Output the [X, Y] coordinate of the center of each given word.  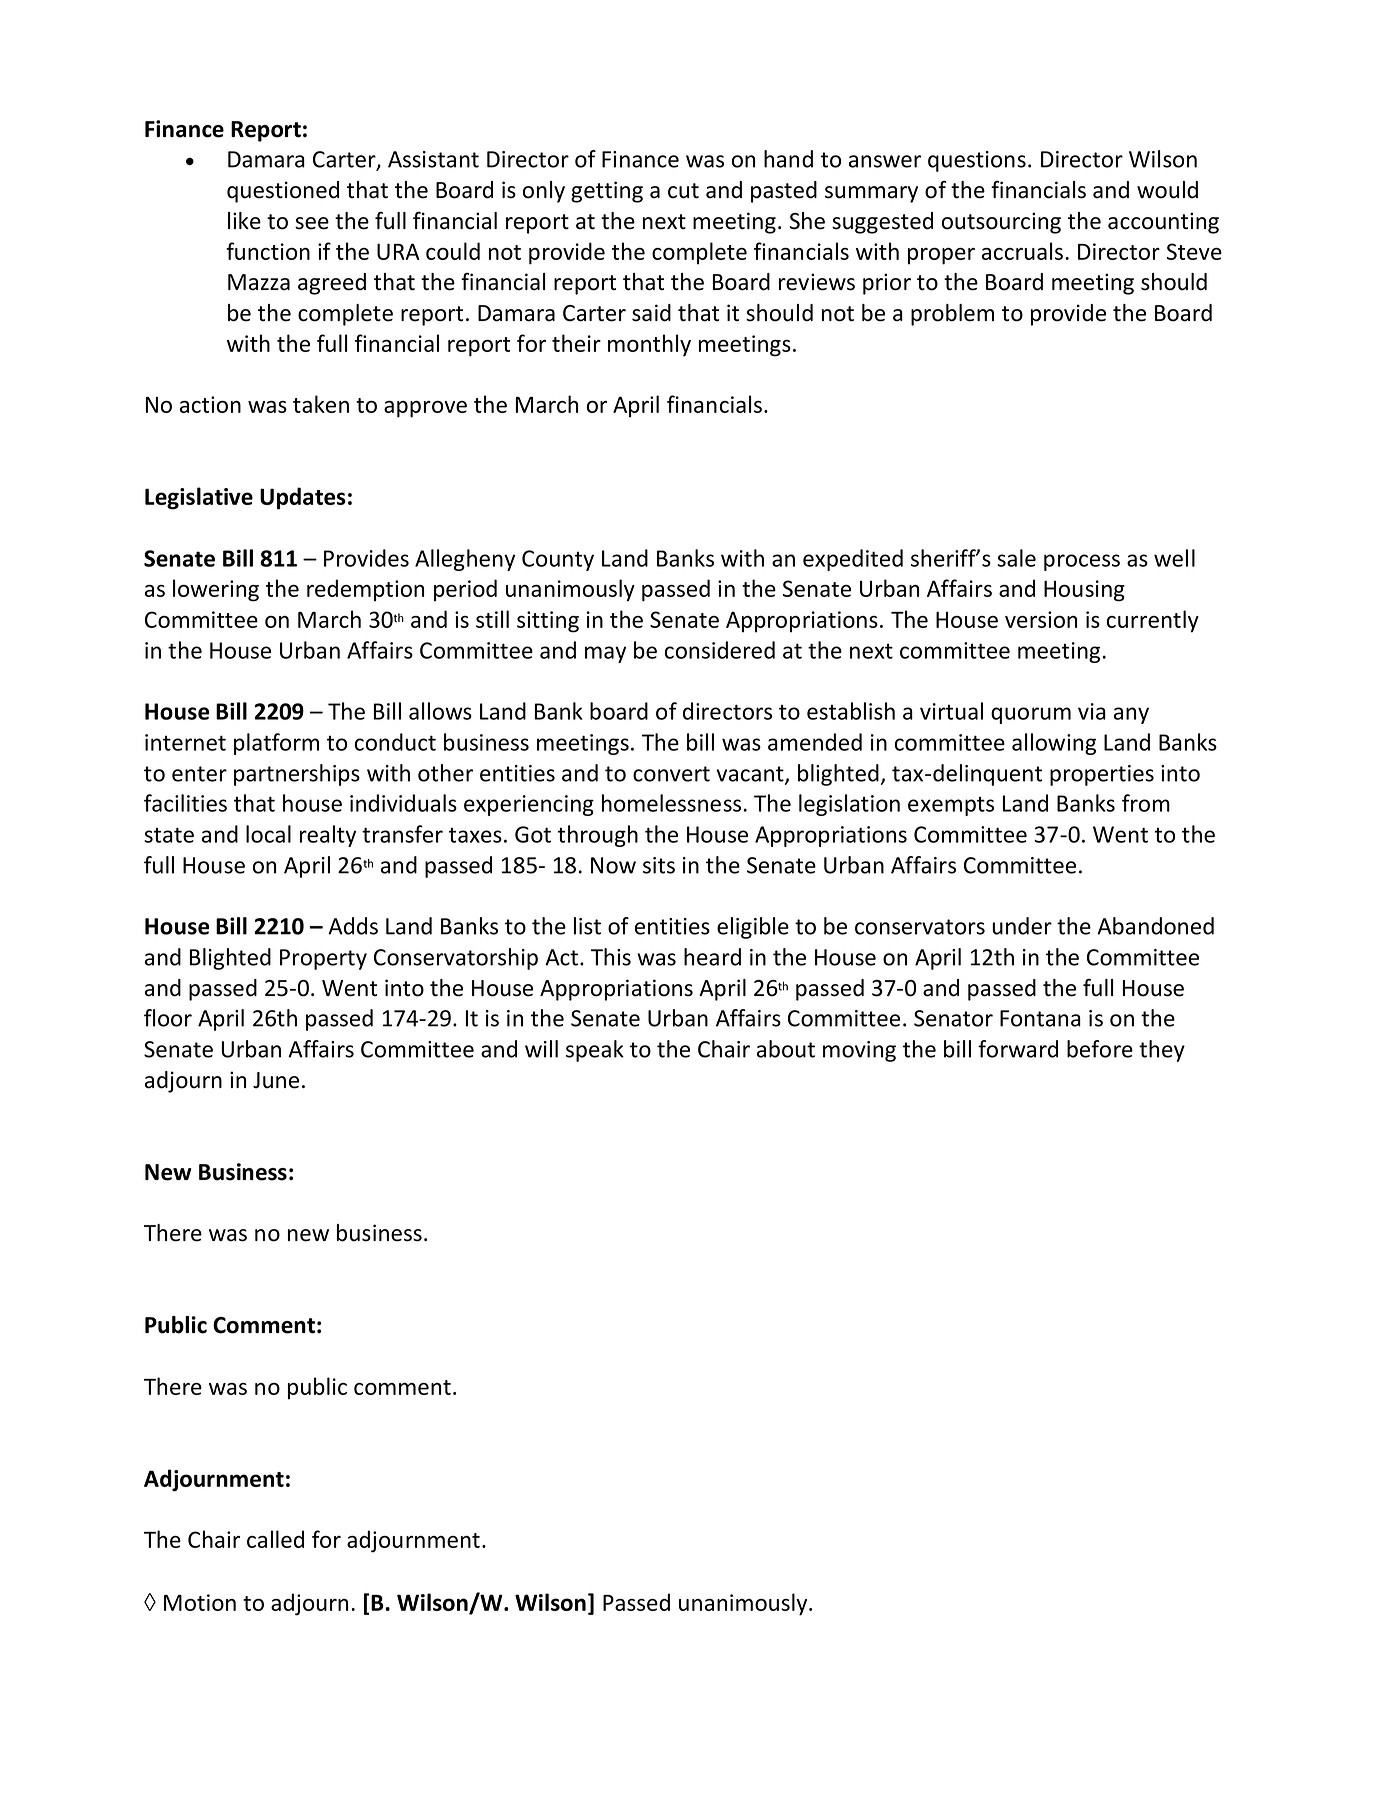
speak [595, 1051]
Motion [200, 1602]
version [1041, 619]
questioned [283, 192]
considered [720, 650]
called [275, 1539]
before [1100, 1049]
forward [1018, 1049]
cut [683, 191]
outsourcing [1001, 223]
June [276, 1080]
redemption [365, 590]
